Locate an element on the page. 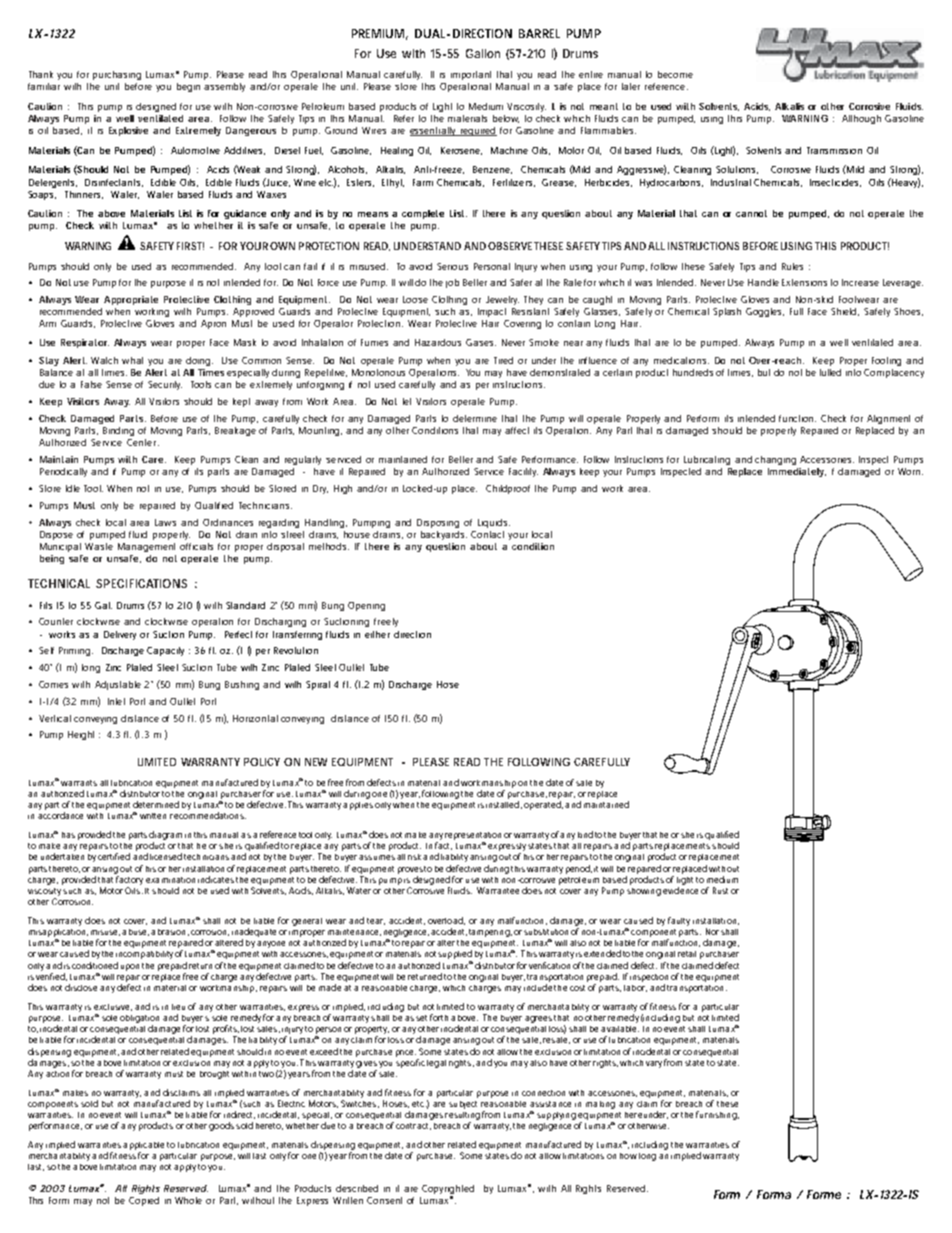  purchasing is located at coordinates (117, 75).
